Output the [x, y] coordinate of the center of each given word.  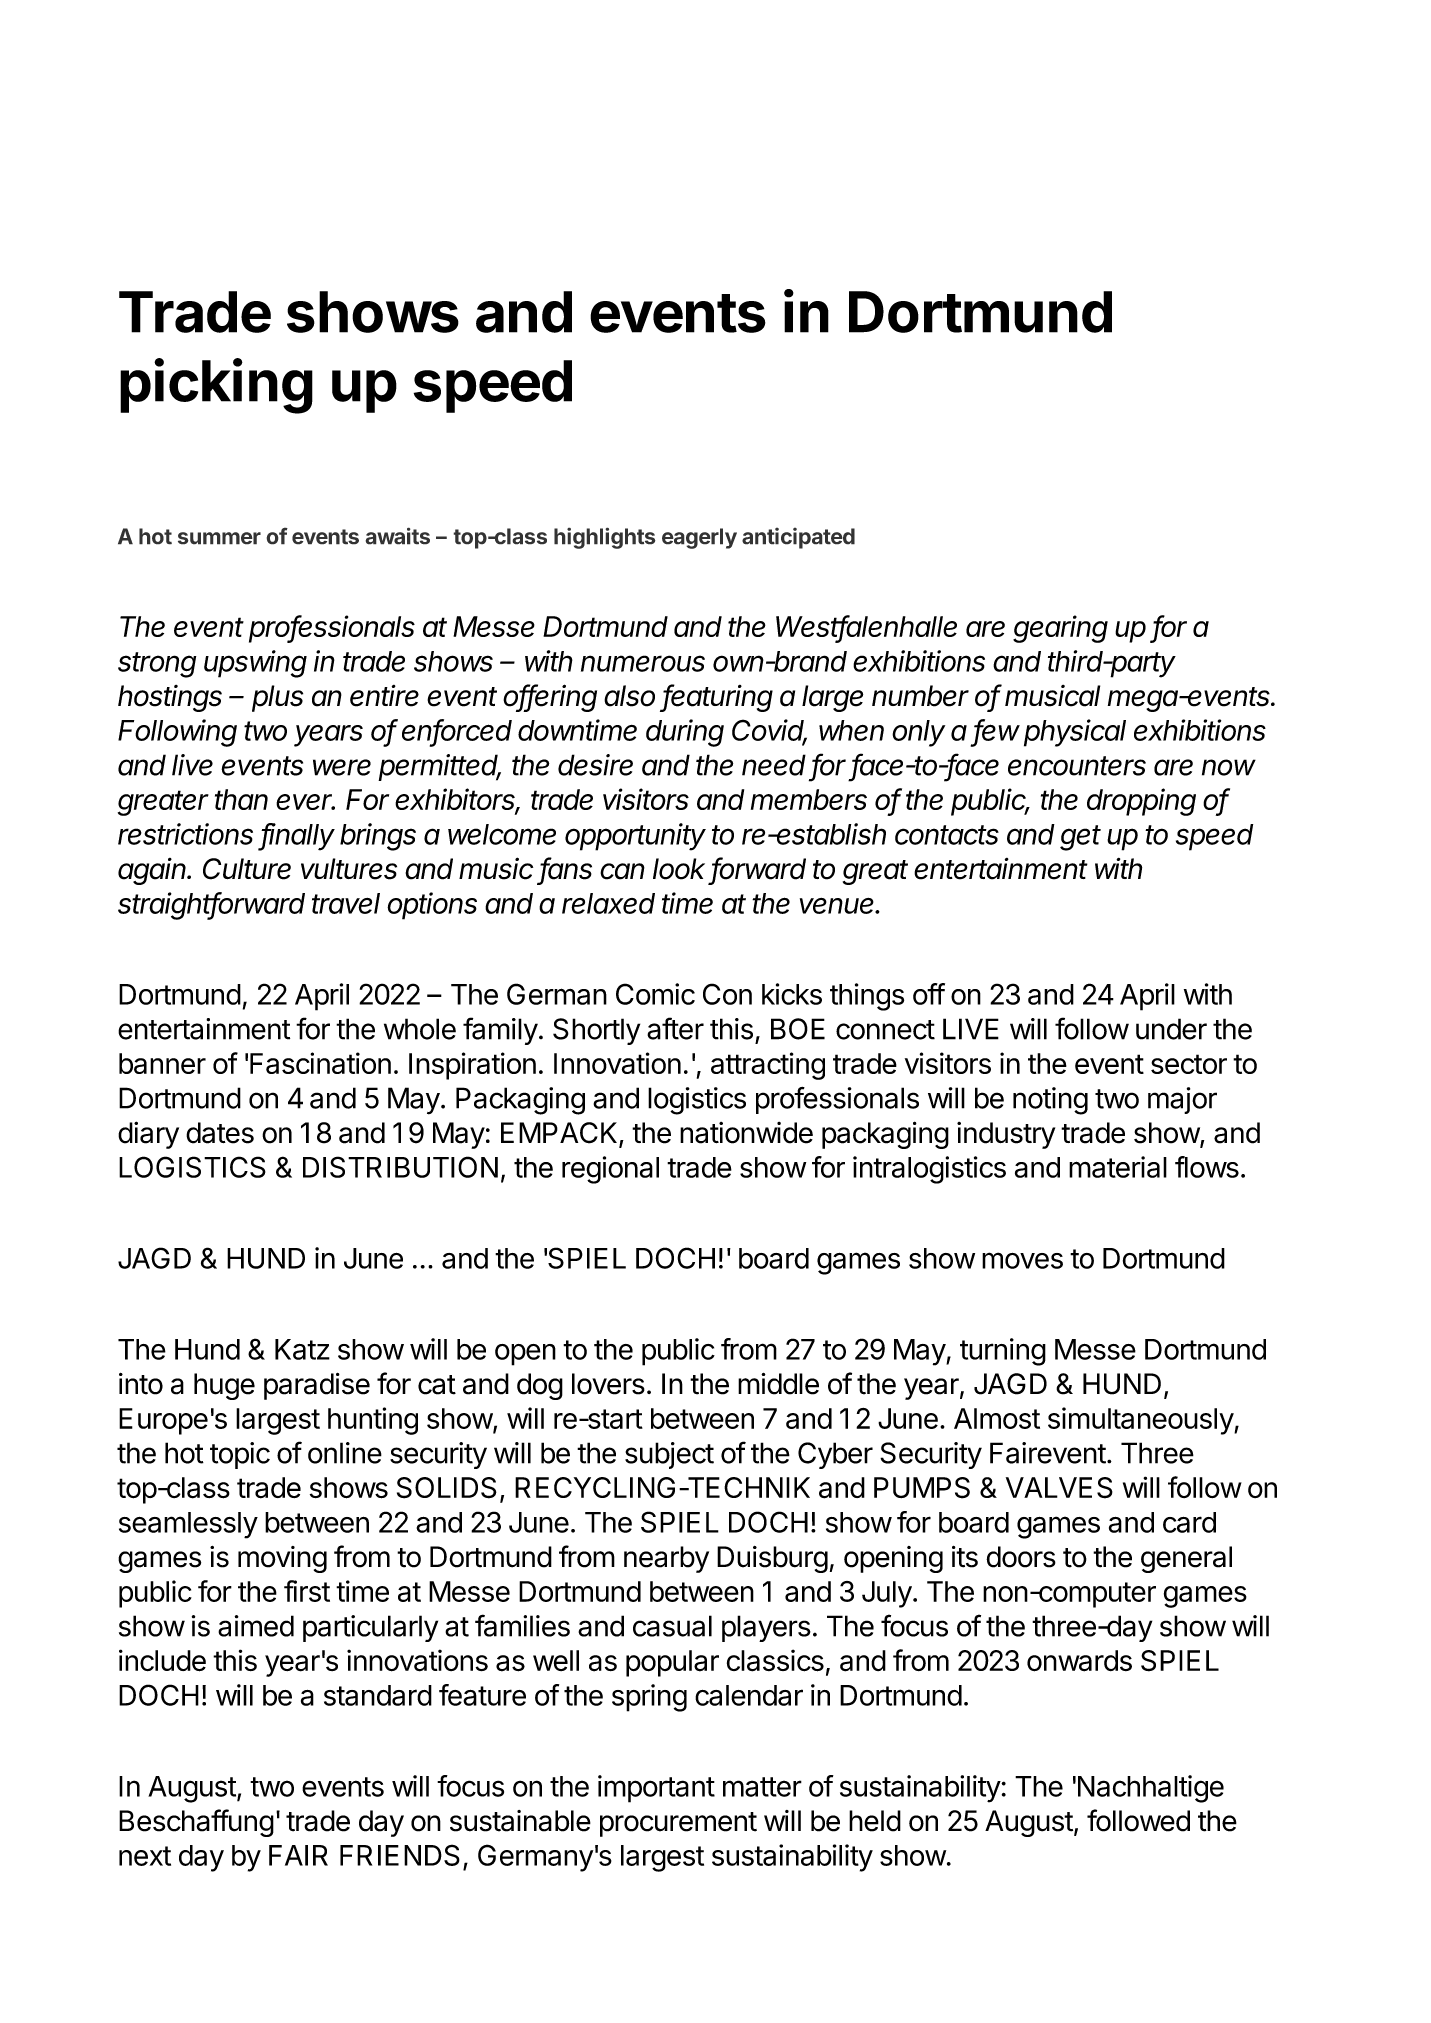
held [875, 1821]
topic [240, 1455]
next [145, 1856]
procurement [678, 1824]
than [241, 799]
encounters [1077, 766]
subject [669, 1455]
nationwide [746, 1133]
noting [1050, 1101]
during [685, 733]
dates [220, 1133]
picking [216, 386]
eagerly [699, 538]
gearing [1060, 629]
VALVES [1059, 1488]
